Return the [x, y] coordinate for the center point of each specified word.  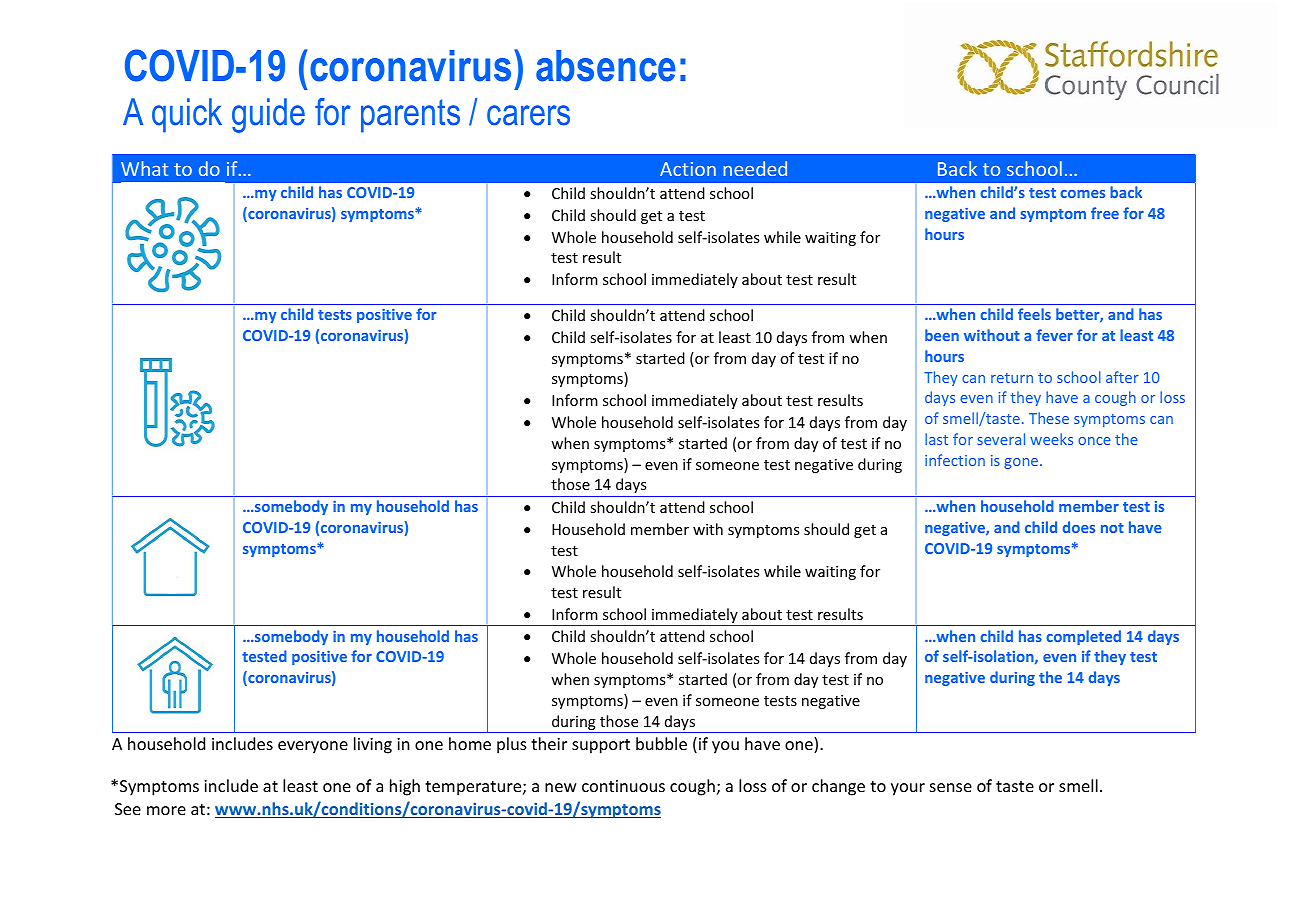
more [166, 810]
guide [268, 115]
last [936, 439]
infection [955, 460]
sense [951, 787]
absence [606, 66]
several [1001, 439]
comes [1082, 194]
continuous [623, 786]
